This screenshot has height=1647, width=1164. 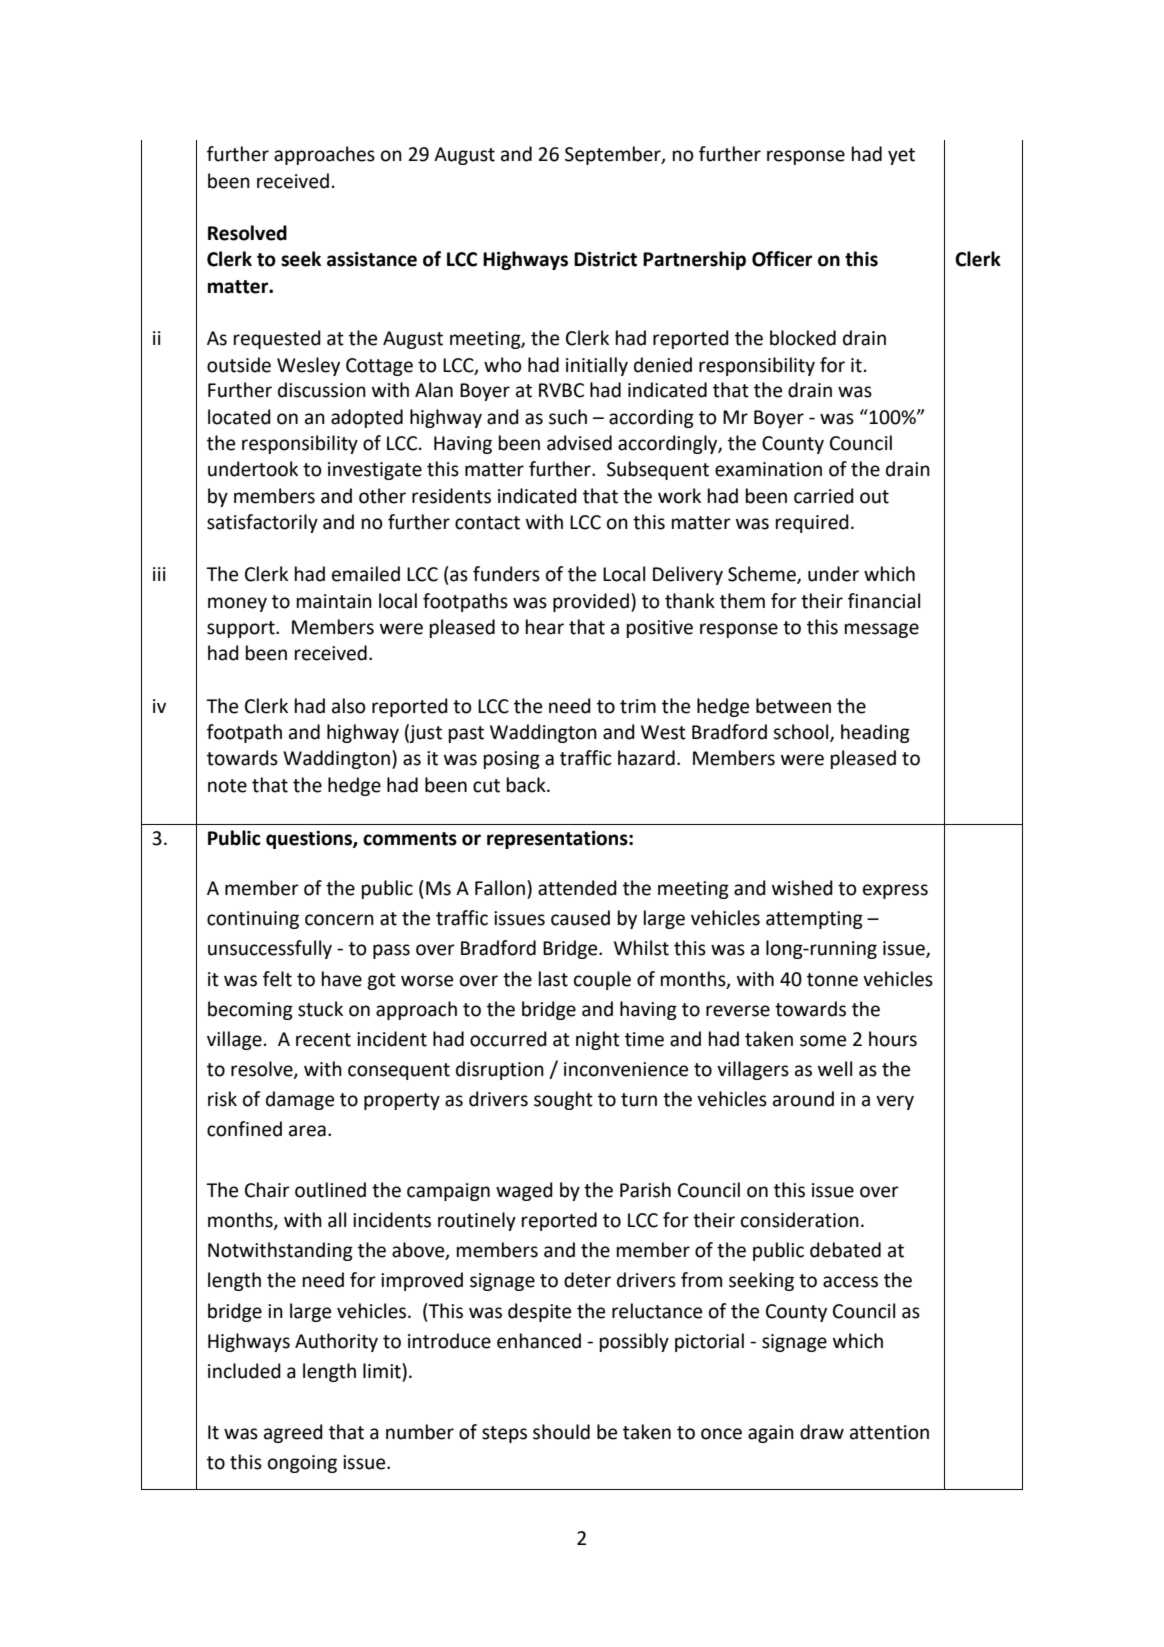 I want to click on back, so click(x=527, y=785).
